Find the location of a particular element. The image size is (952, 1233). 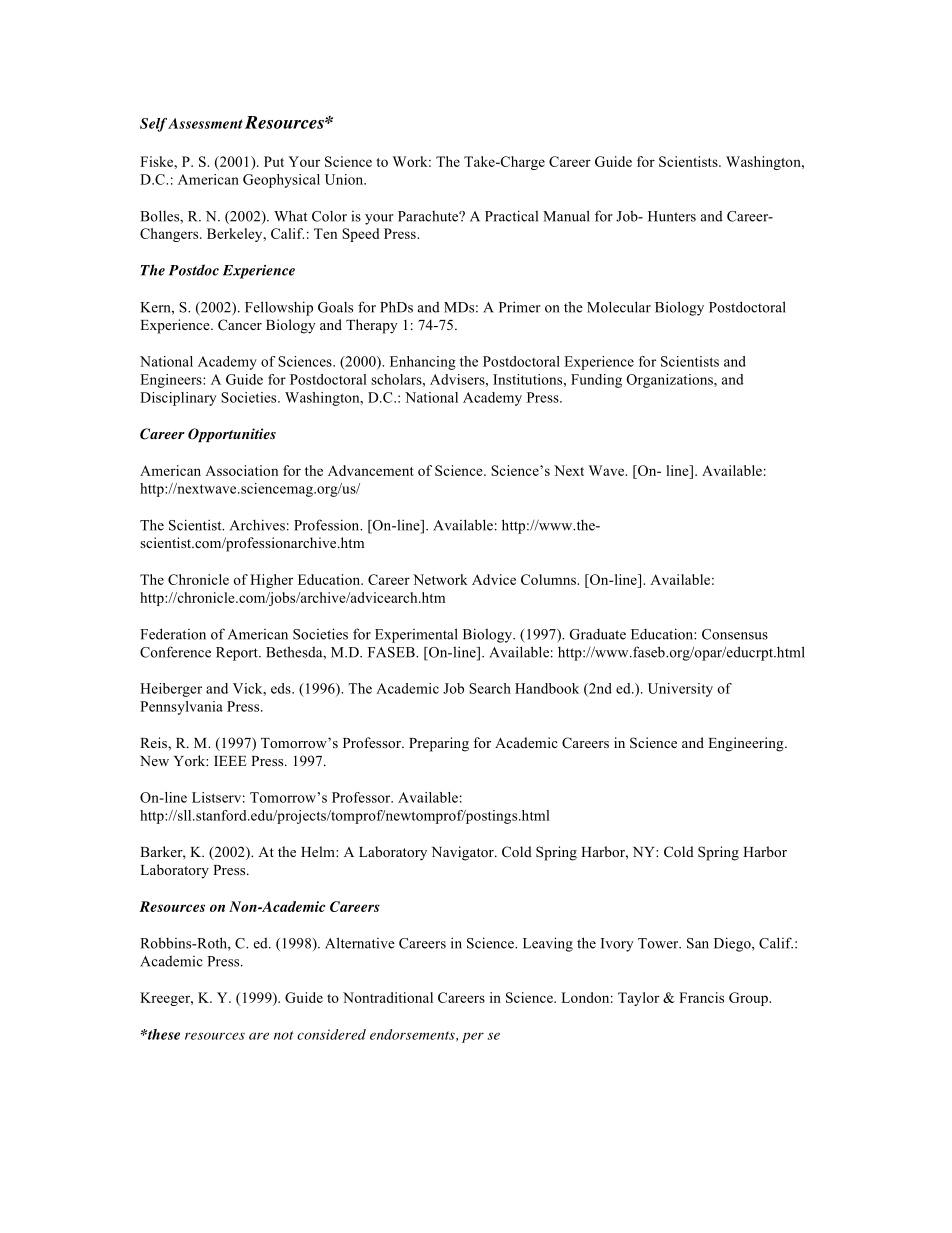

Nontraditional is located at coordinates (388, 997).
